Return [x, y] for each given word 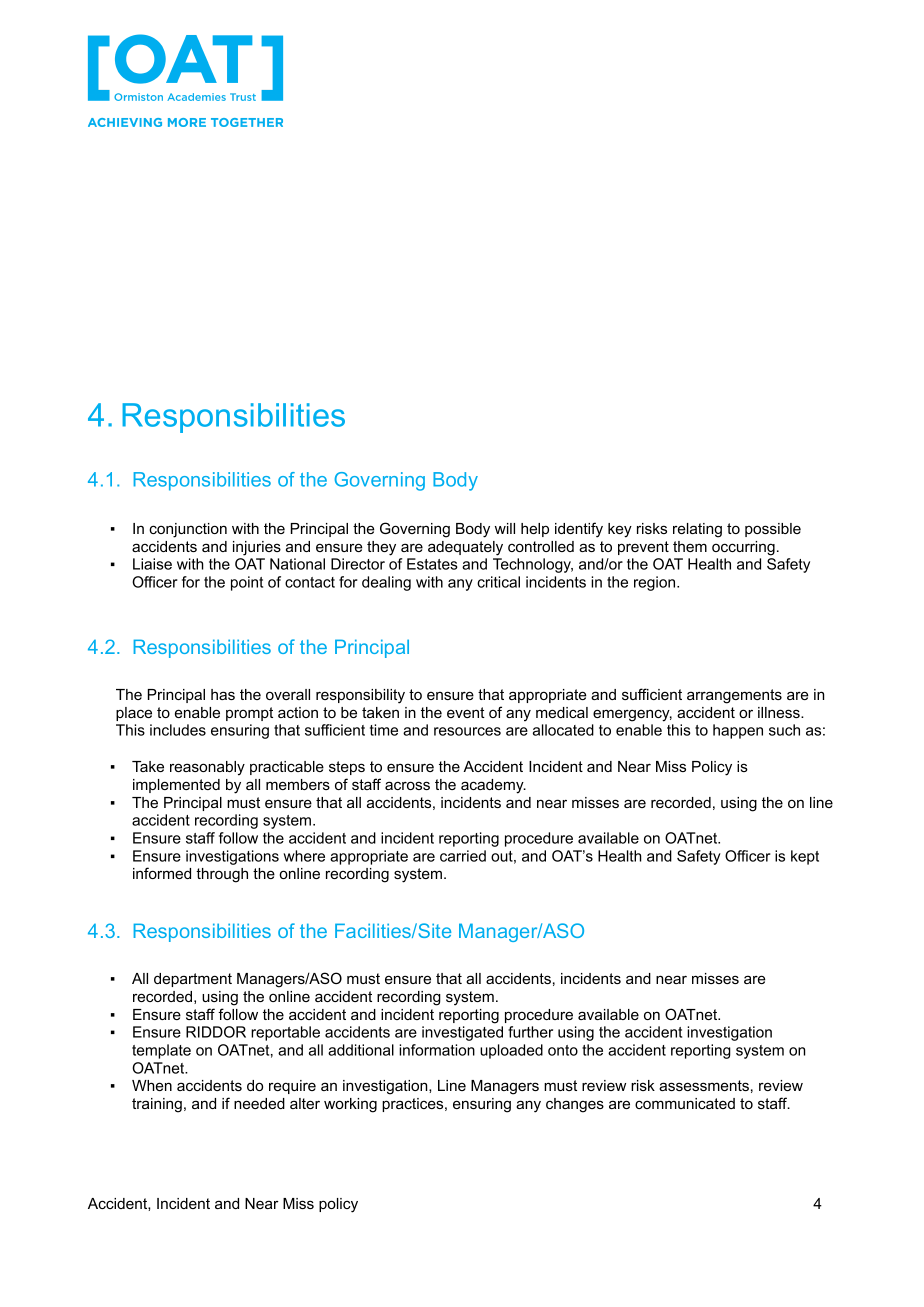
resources [467, 731]
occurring [743, 548]
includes [178, 730]
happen [738, 731]
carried [463, 856]
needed [259, 1103]
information [437, 1050]
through [222, 875]
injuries [257, 548]
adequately [465, 548]
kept [805, 857]
